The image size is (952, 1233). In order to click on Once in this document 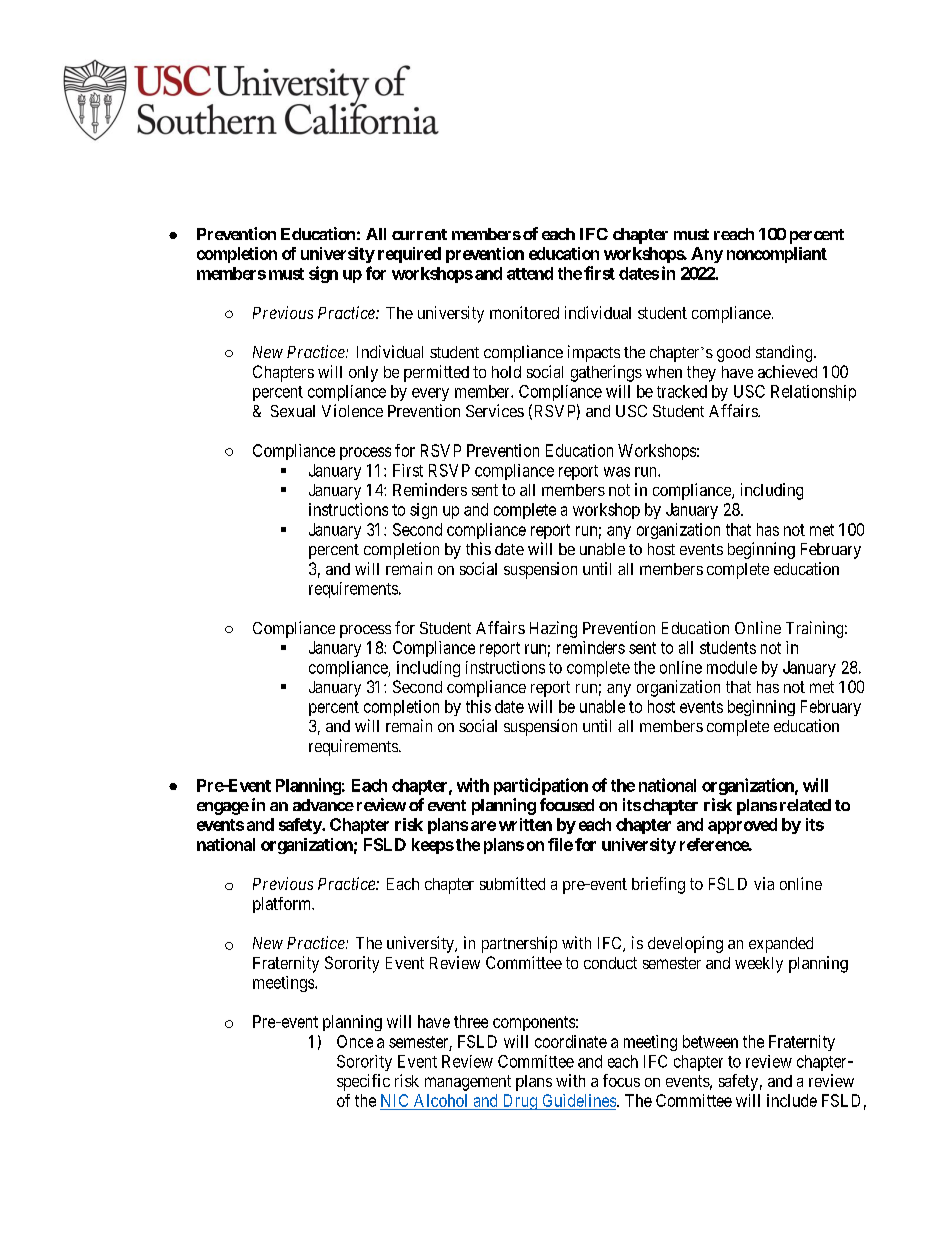, I will do `click(355, 1041)`.
